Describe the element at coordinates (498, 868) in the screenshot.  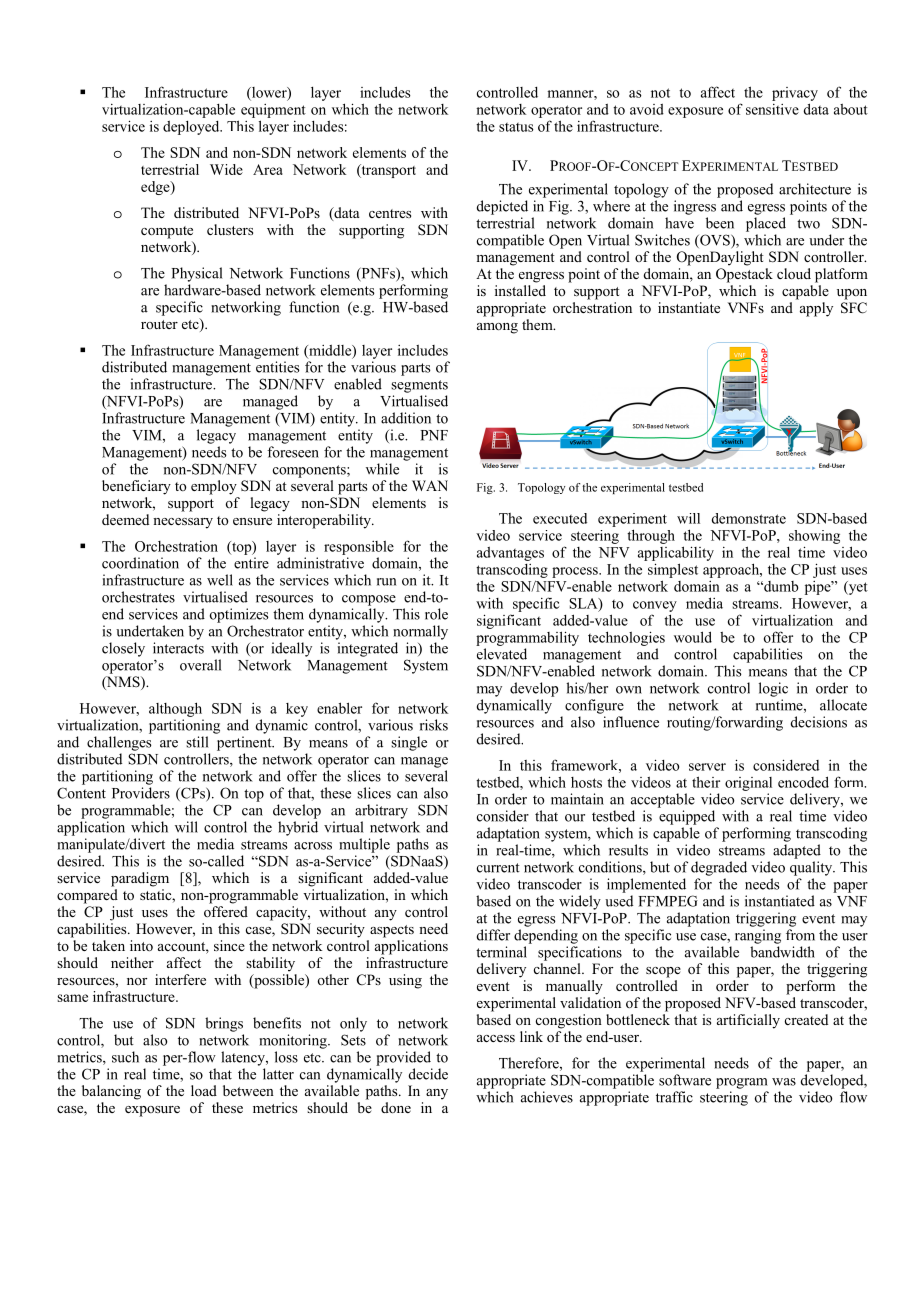
I see `current` at that location.
